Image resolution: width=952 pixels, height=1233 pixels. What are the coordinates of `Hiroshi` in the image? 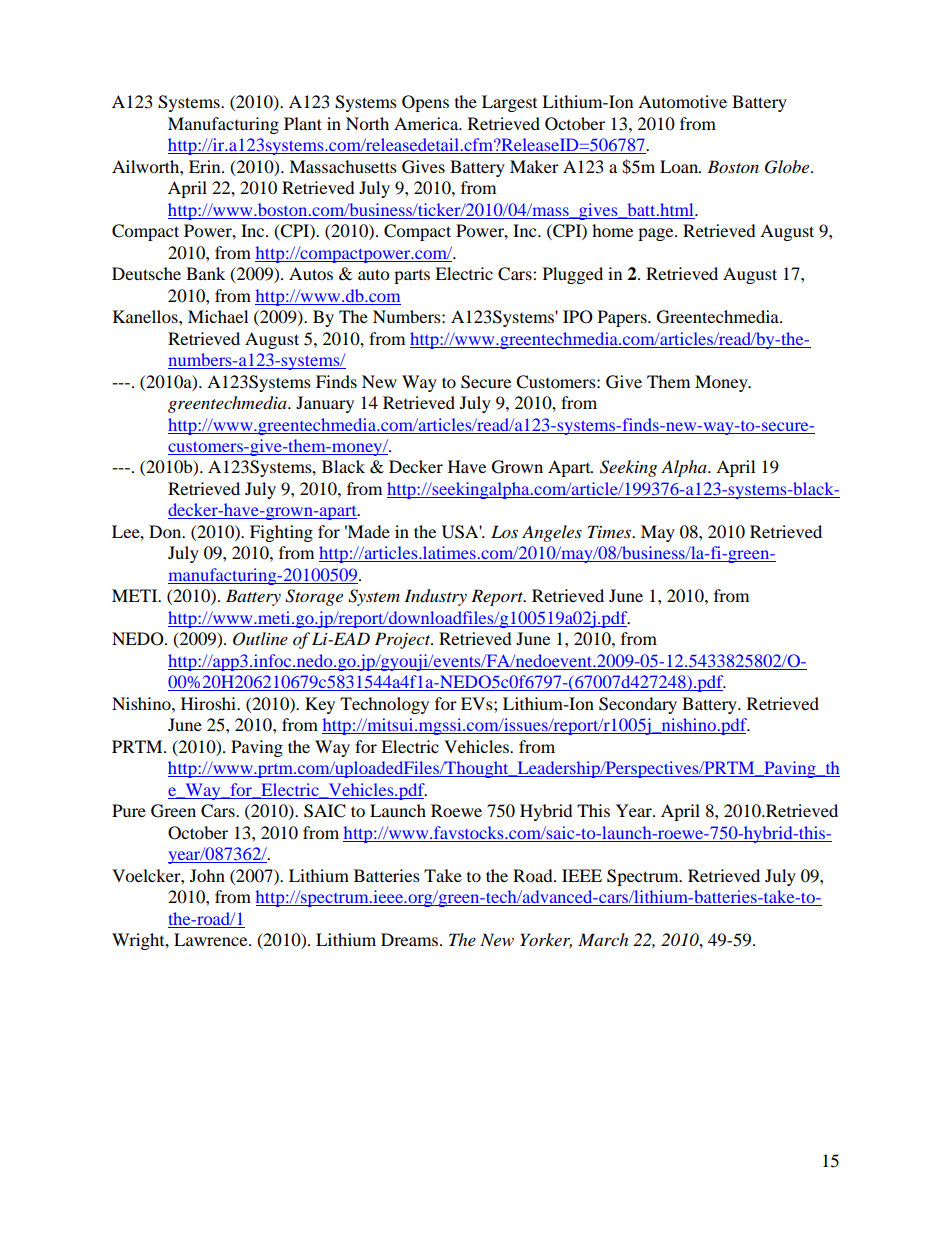 It's located at (209, 703).
